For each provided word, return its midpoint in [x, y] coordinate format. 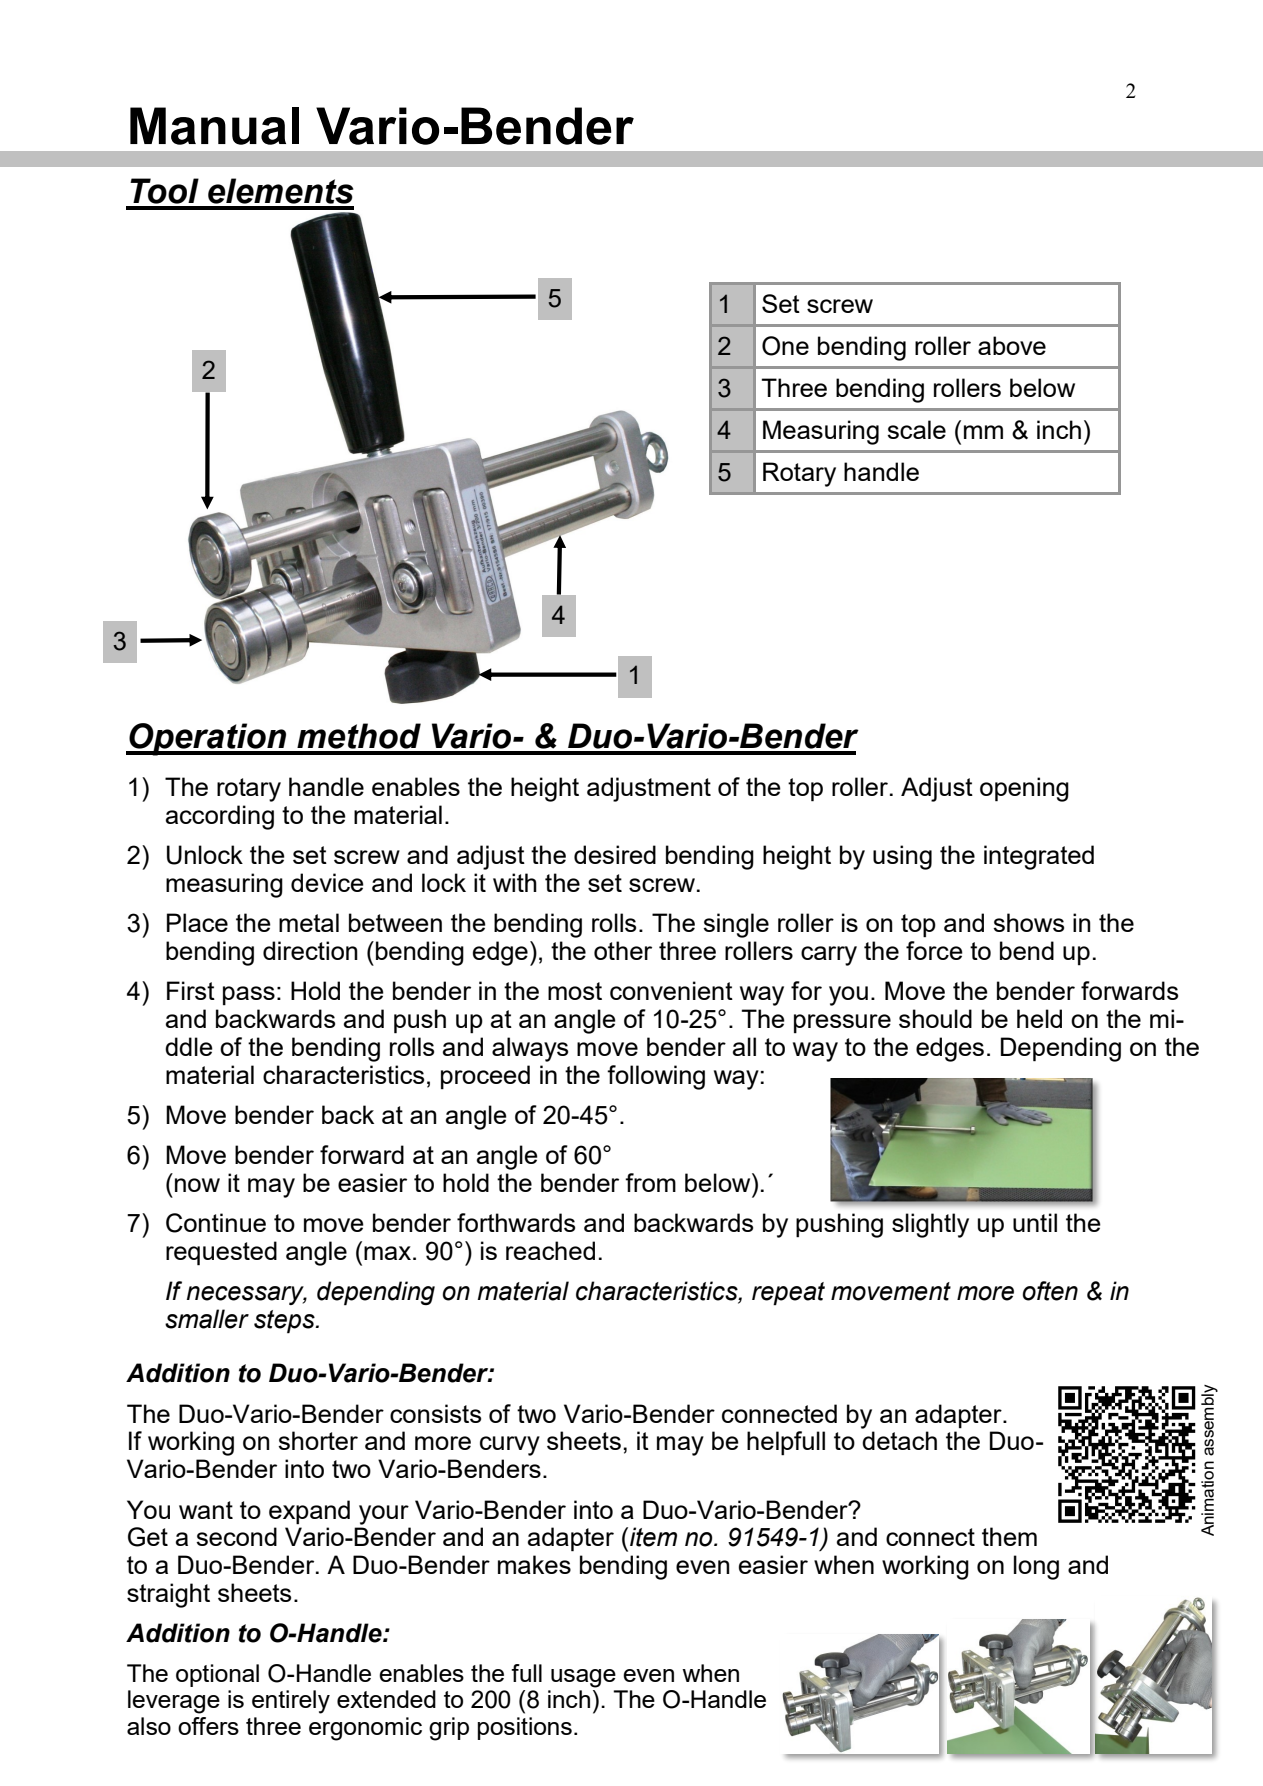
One [785, 346]
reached [550, 1250]
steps [285, 1322]
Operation [208, 739]
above [1012, 345]
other [623, 950]
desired [615, 854]
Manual [214, 126]
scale [916, 429]
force [934, 950]
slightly [930, 1225]
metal [309, 922]
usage [583, 1678]
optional [217, 1675]
